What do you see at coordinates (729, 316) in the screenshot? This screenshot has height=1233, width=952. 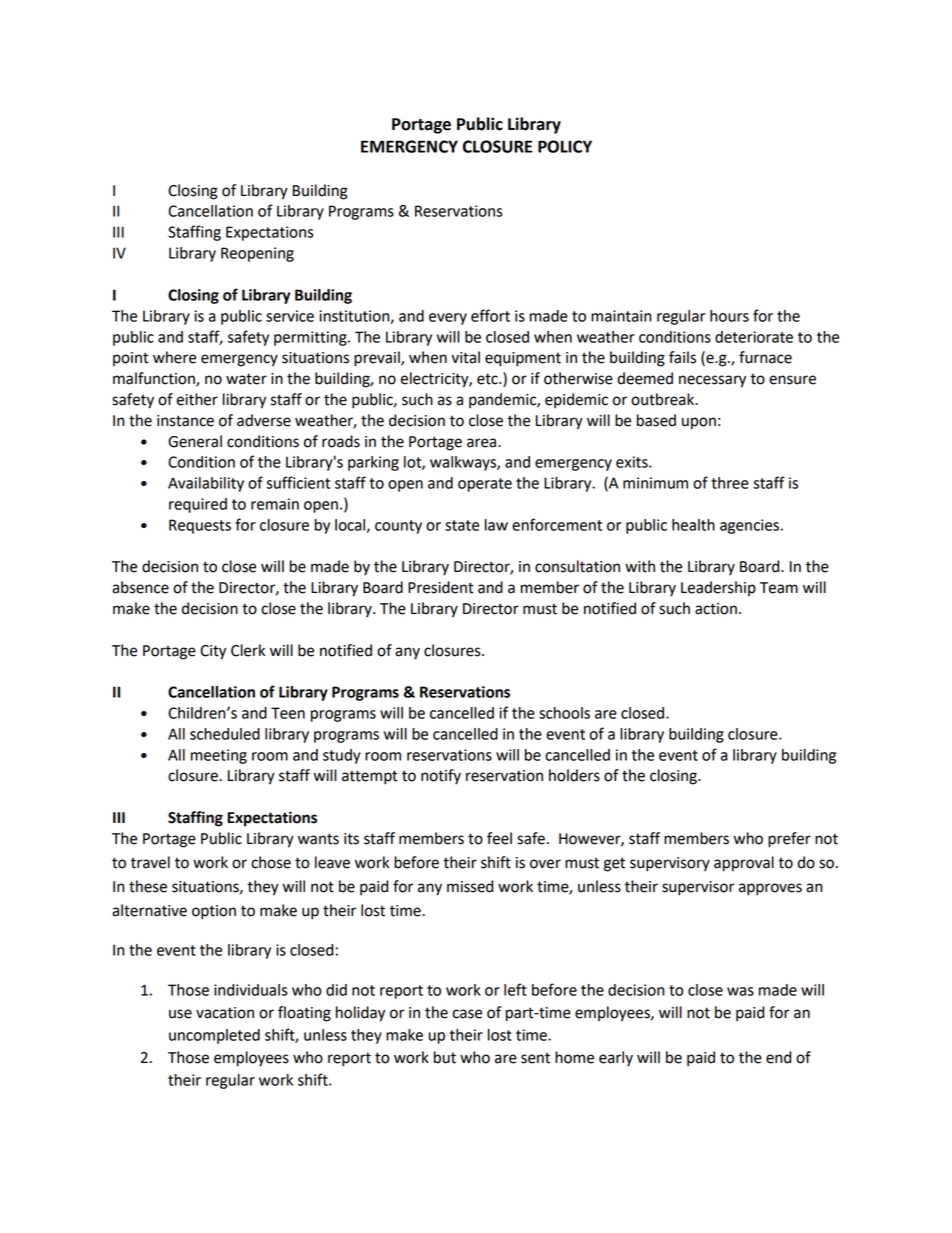 I see `hours` at bounding box center [729, 316].
